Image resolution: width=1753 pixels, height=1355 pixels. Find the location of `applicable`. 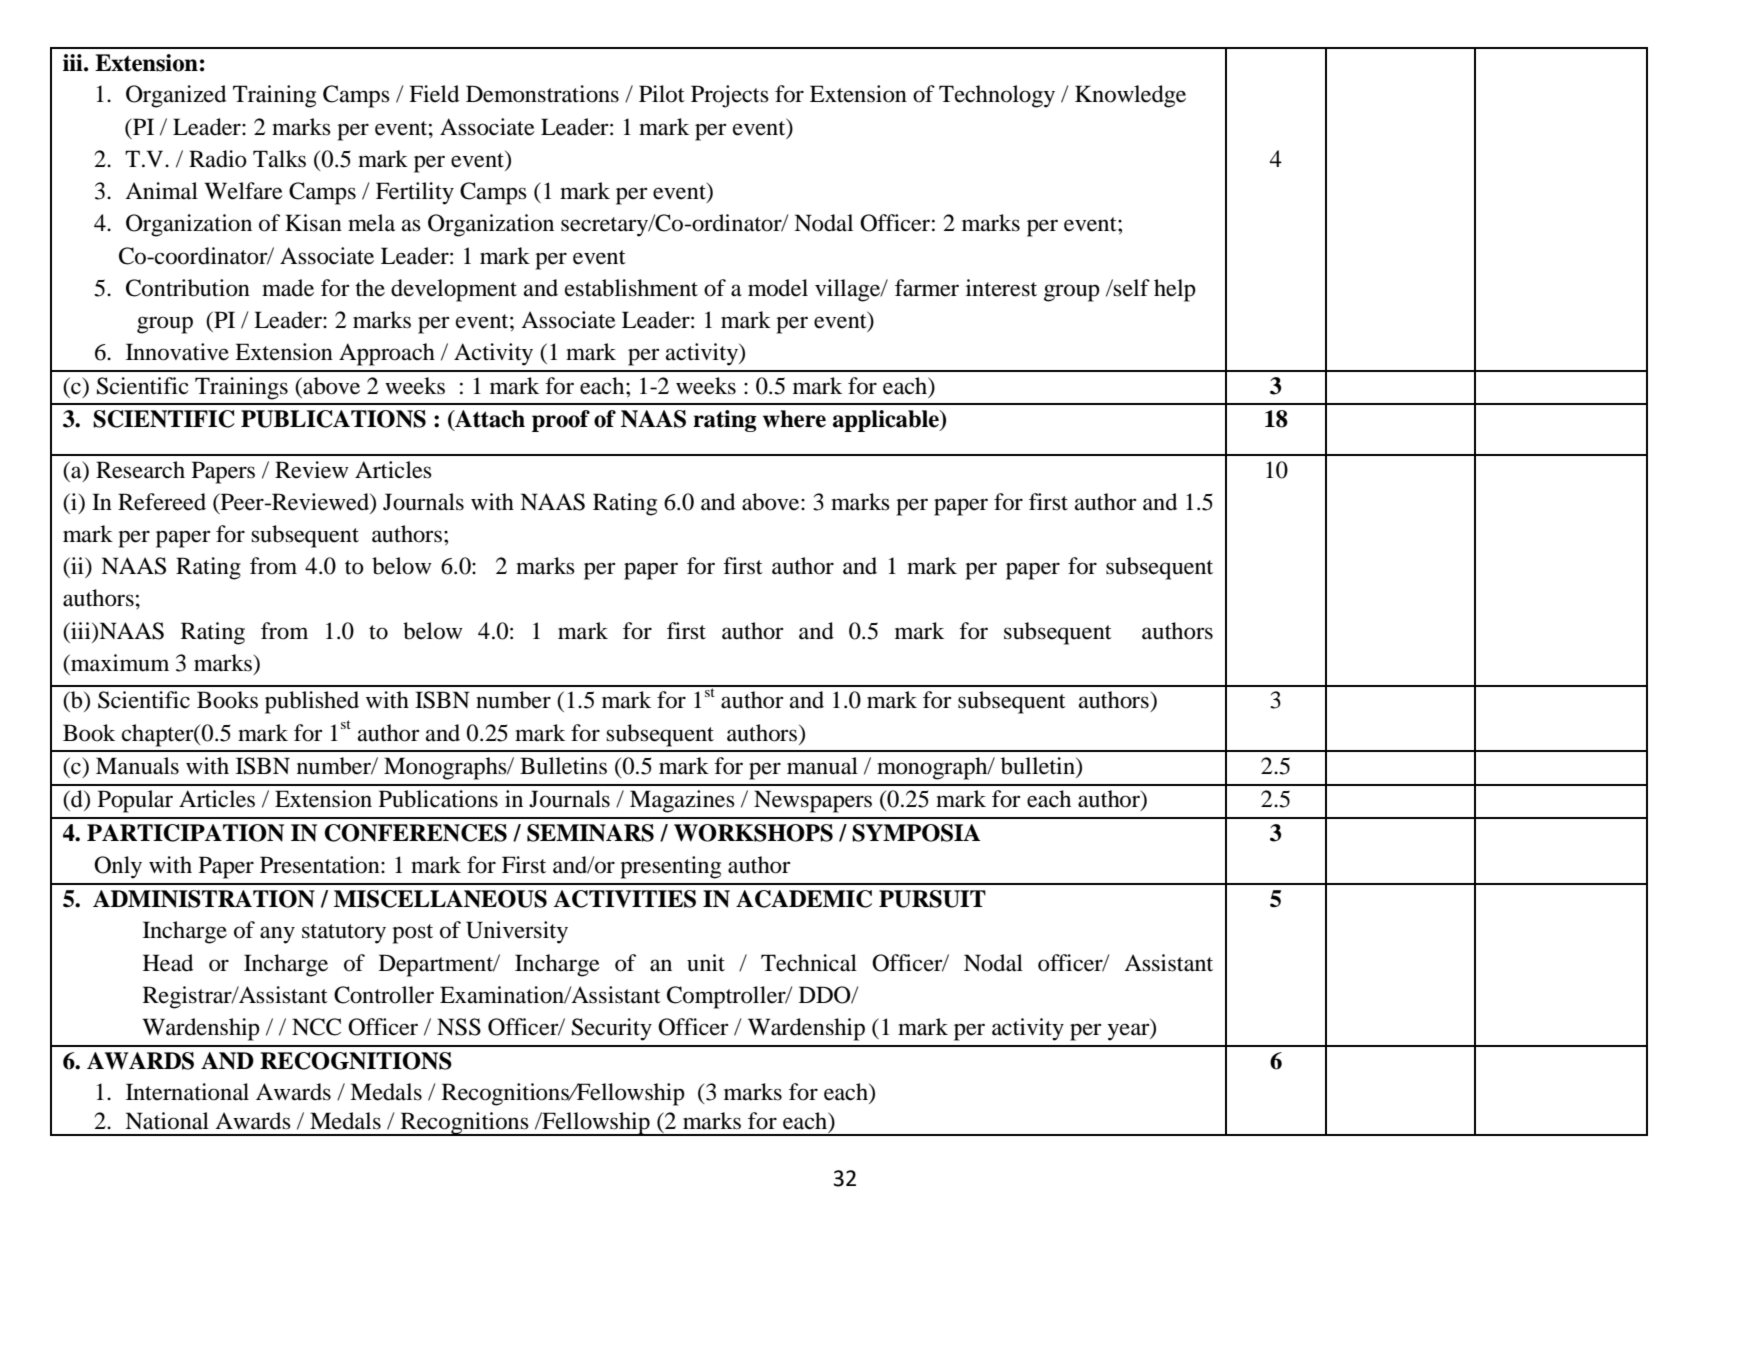

applicable is located at coordinates (887, 421).
